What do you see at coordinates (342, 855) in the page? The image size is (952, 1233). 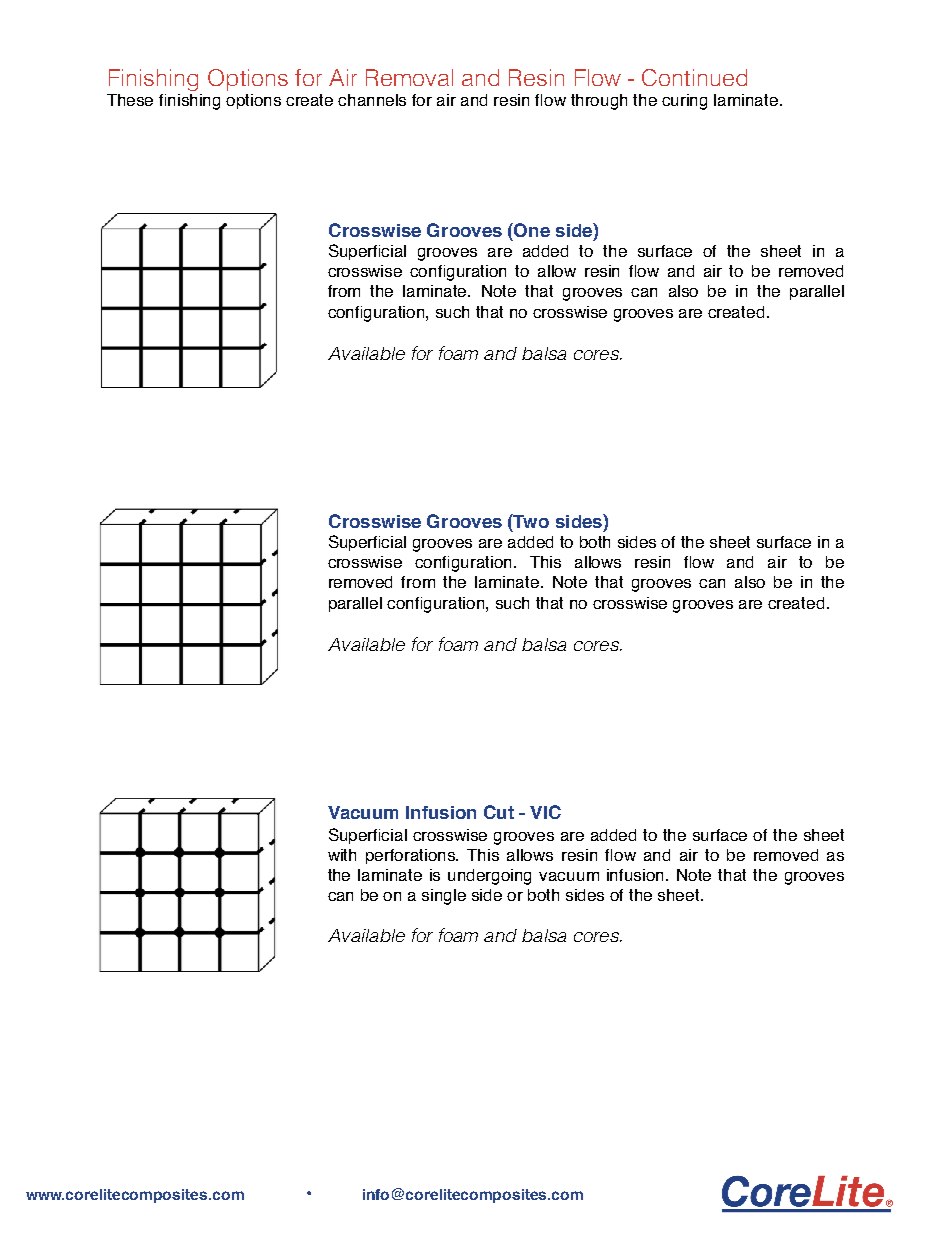 I see `with` at bounding box center [342, 855].
